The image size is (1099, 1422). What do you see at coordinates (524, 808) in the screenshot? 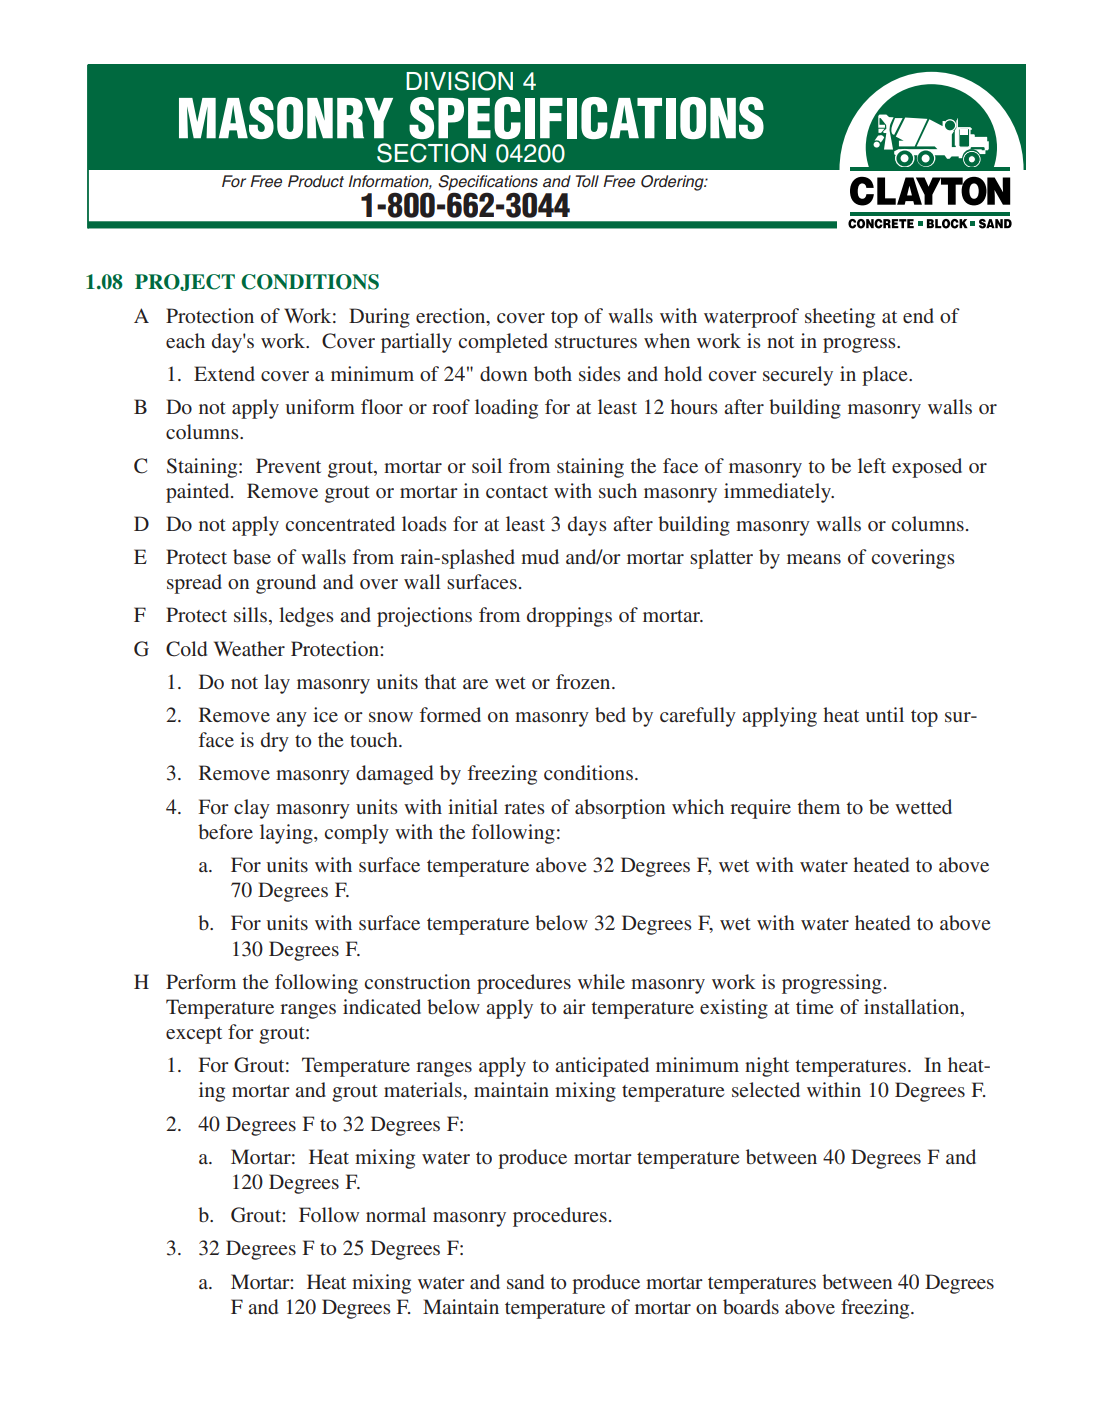
I see `rates` at bounding box center [524, 808].
